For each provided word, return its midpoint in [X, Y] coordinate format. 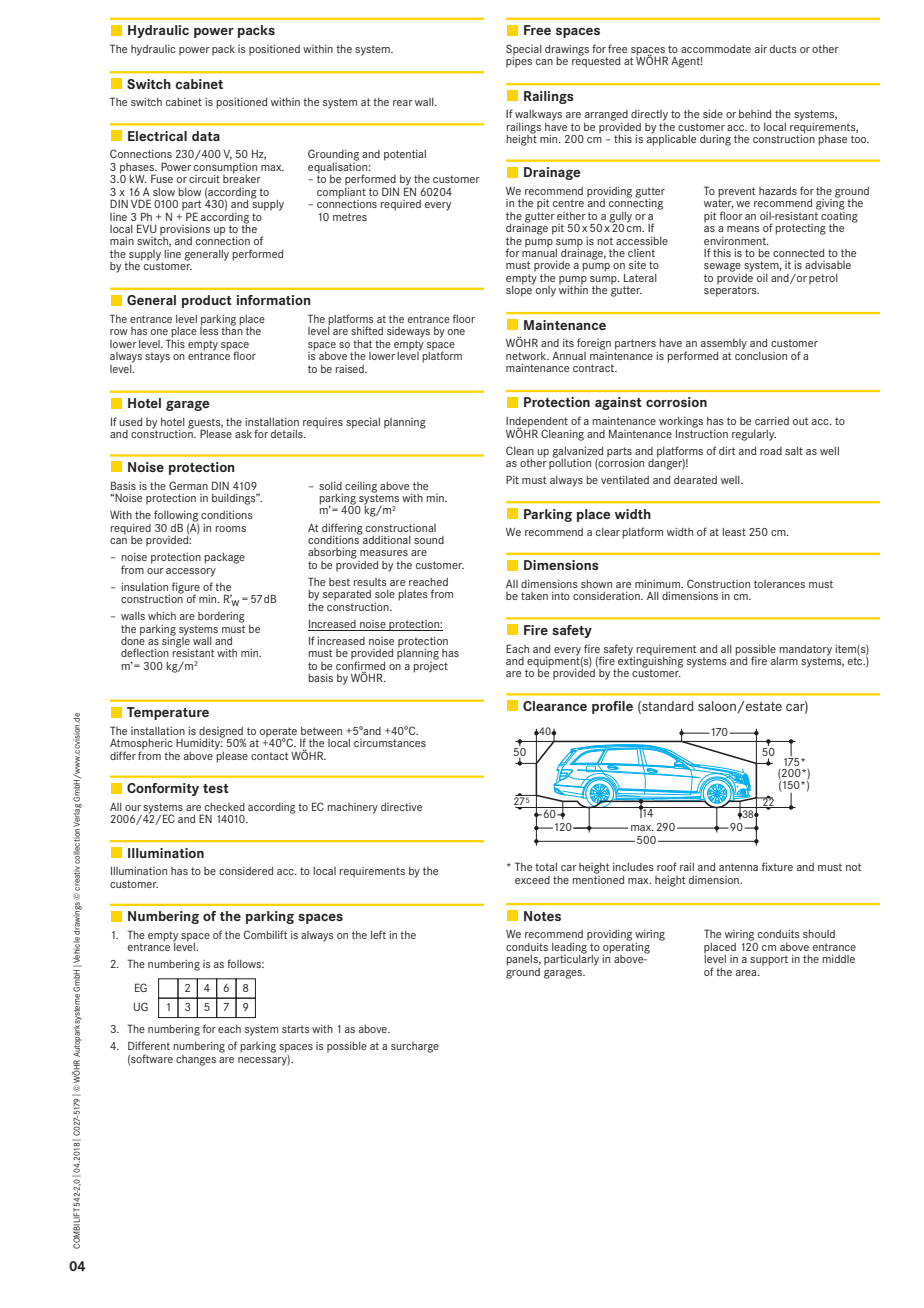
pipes [519, 61]
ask [243, 434]
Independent [537, 423]
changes [196, 1060]
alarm [784, 661]
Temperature [168, 713]
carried [772, 421]
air [761, 49]
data [206, 136]
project [430, 666]
